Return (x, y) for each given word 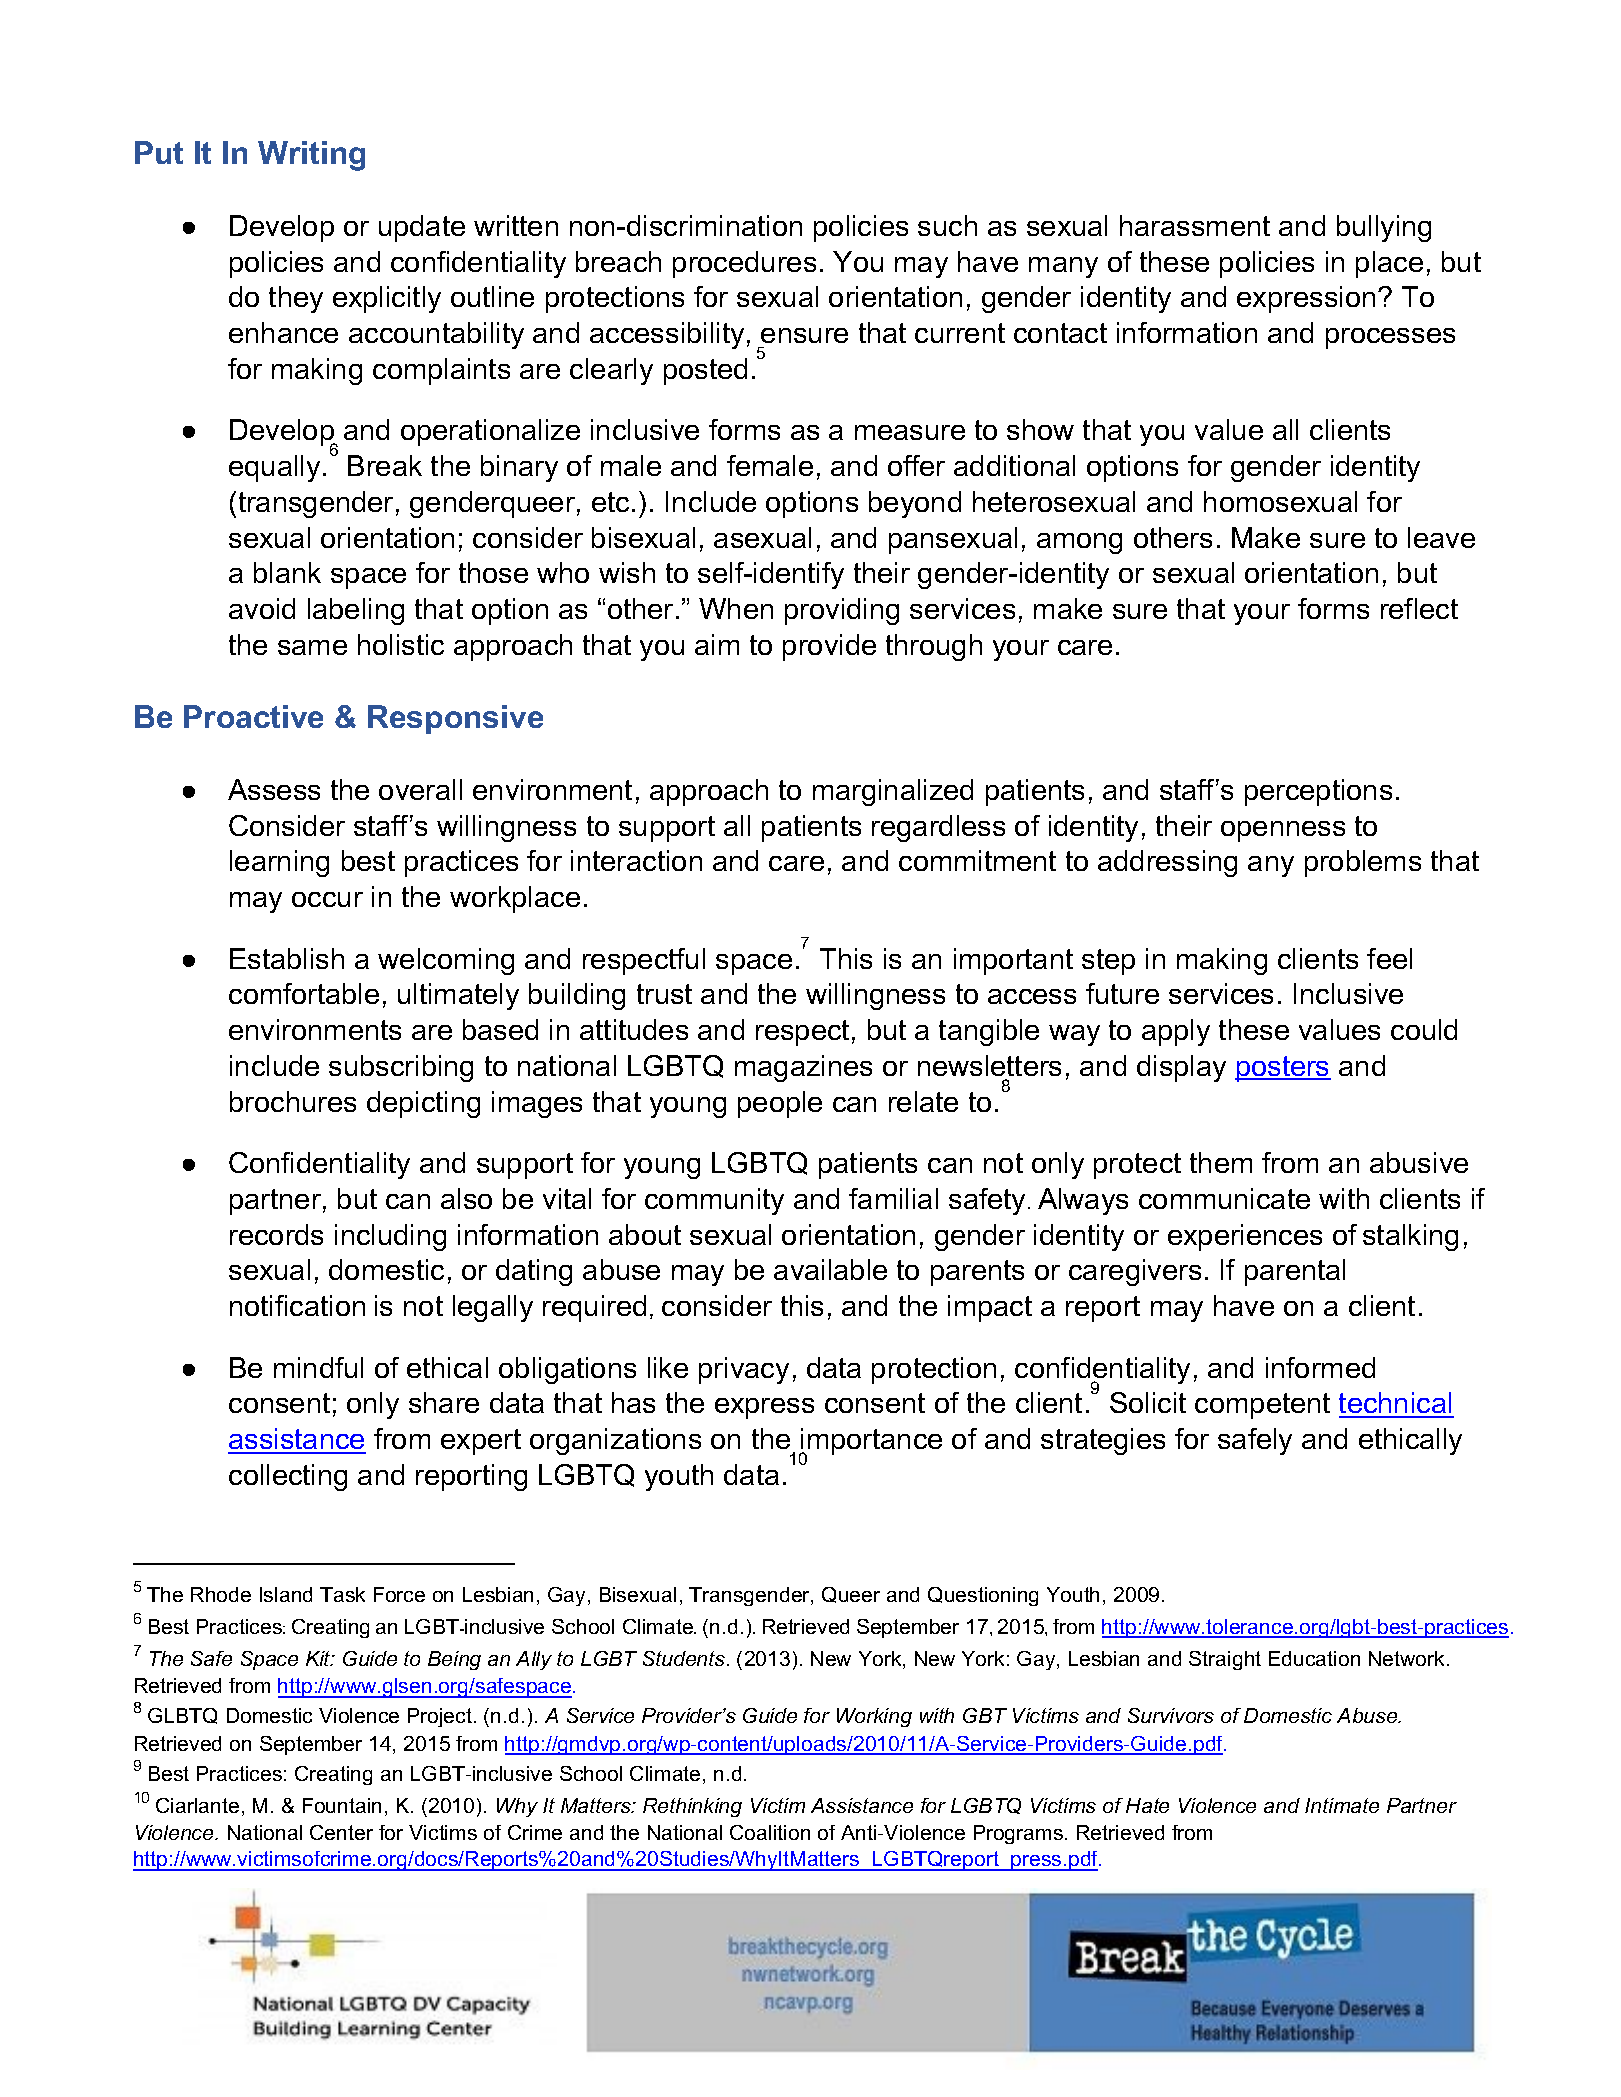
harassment (1195, 225)
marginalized (893, 792)
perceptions (1318, 792)
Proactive (253, 716)
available (830, 1269)
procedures (744, 264)
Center (341, 1832)
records (276, 1234)
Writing (311, 156)
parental (1295, 1272)
